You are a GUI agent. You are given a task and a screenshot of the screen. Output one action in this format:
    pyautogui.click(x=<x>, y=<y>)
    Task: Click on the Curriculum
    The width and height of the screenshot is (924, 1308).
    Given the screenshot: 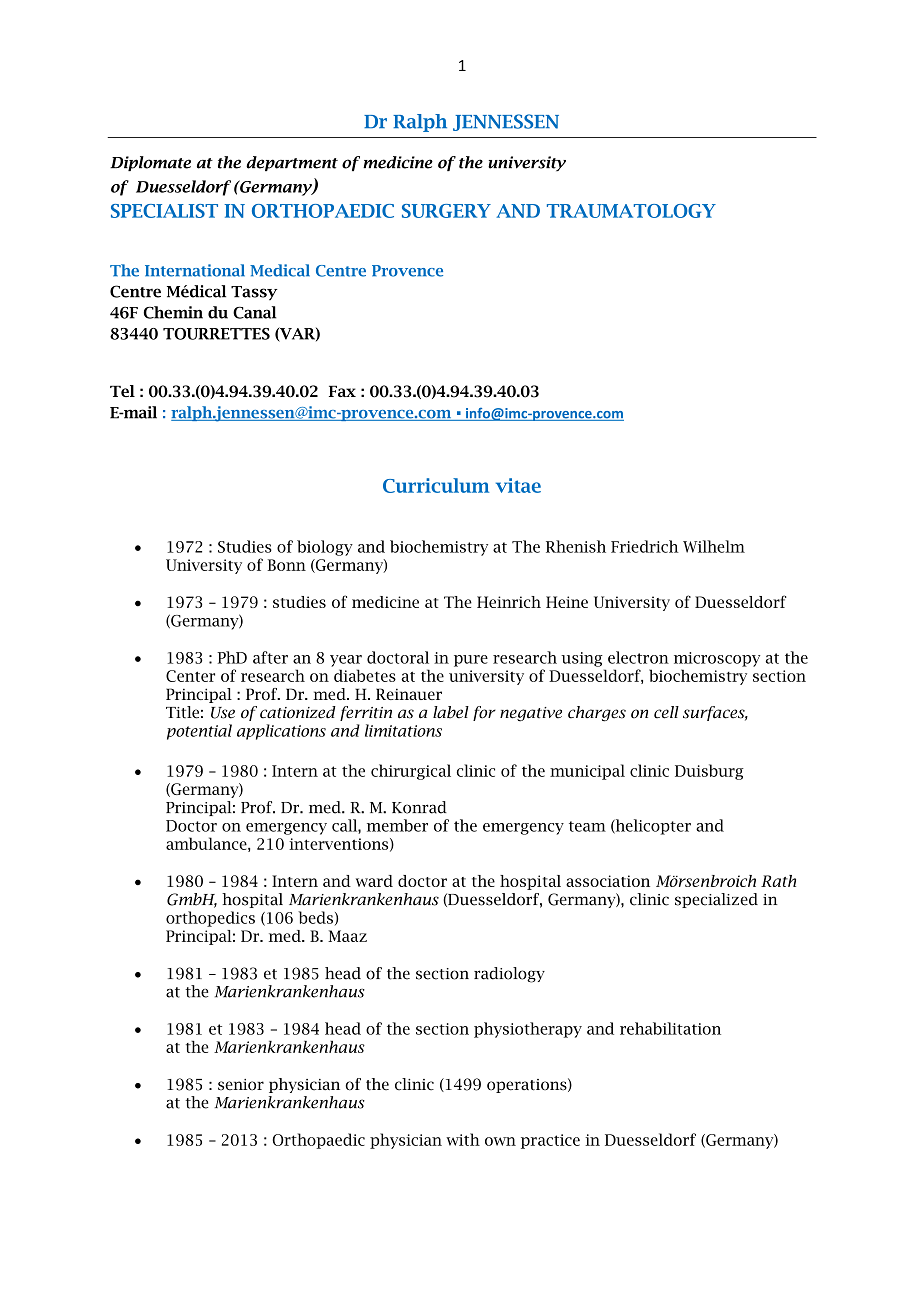 What is the action you would take?
    pyautogui.click(x=436, y=485)
